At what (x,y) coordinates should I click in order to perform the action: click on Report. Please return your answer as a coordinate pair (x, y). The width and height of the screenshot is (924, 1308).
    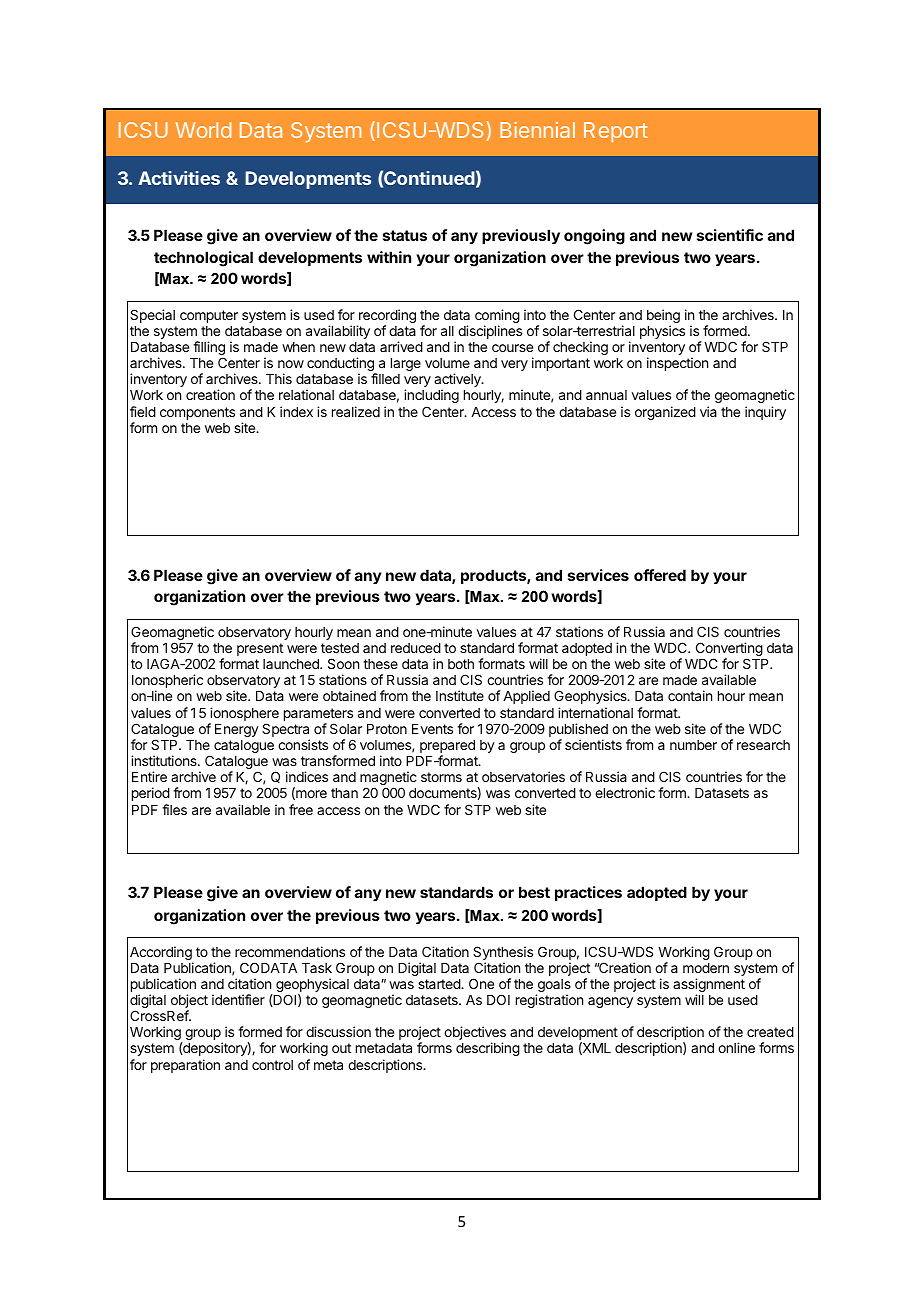
    Looking at the image, I should click on (616, 132).
